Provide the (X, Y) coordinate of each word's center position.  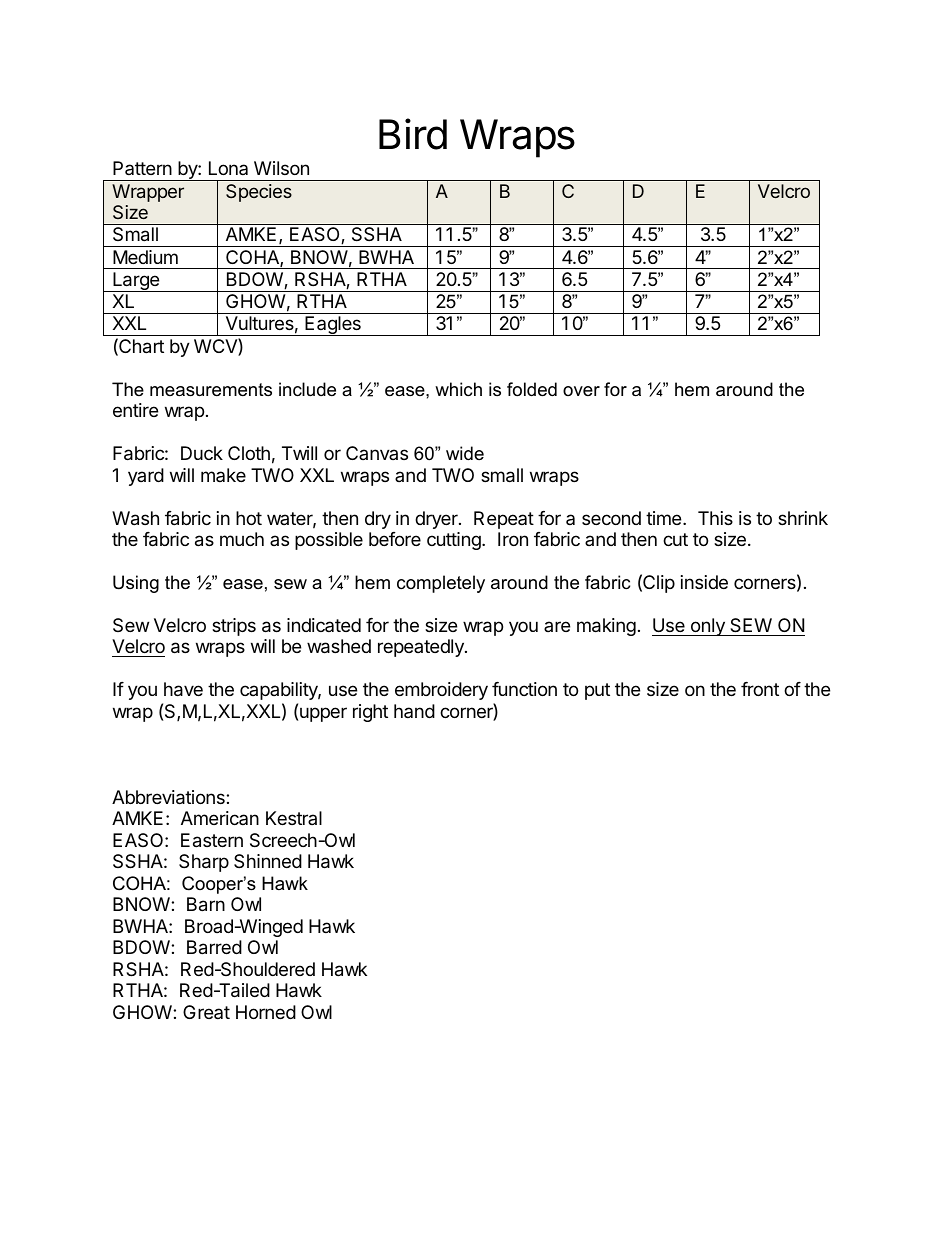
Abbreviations (169, 797)
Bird (413, 134)
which (458, 389)
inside (704, 582)
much (242, 539)
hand (414, 711)
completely (441, 584)
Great (206, 1012)
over (581, 391)
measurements (211, 390)
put (597, 691)
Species (259, 193)
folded (532, 389)
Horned (266, 1012)
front (760, 689)
